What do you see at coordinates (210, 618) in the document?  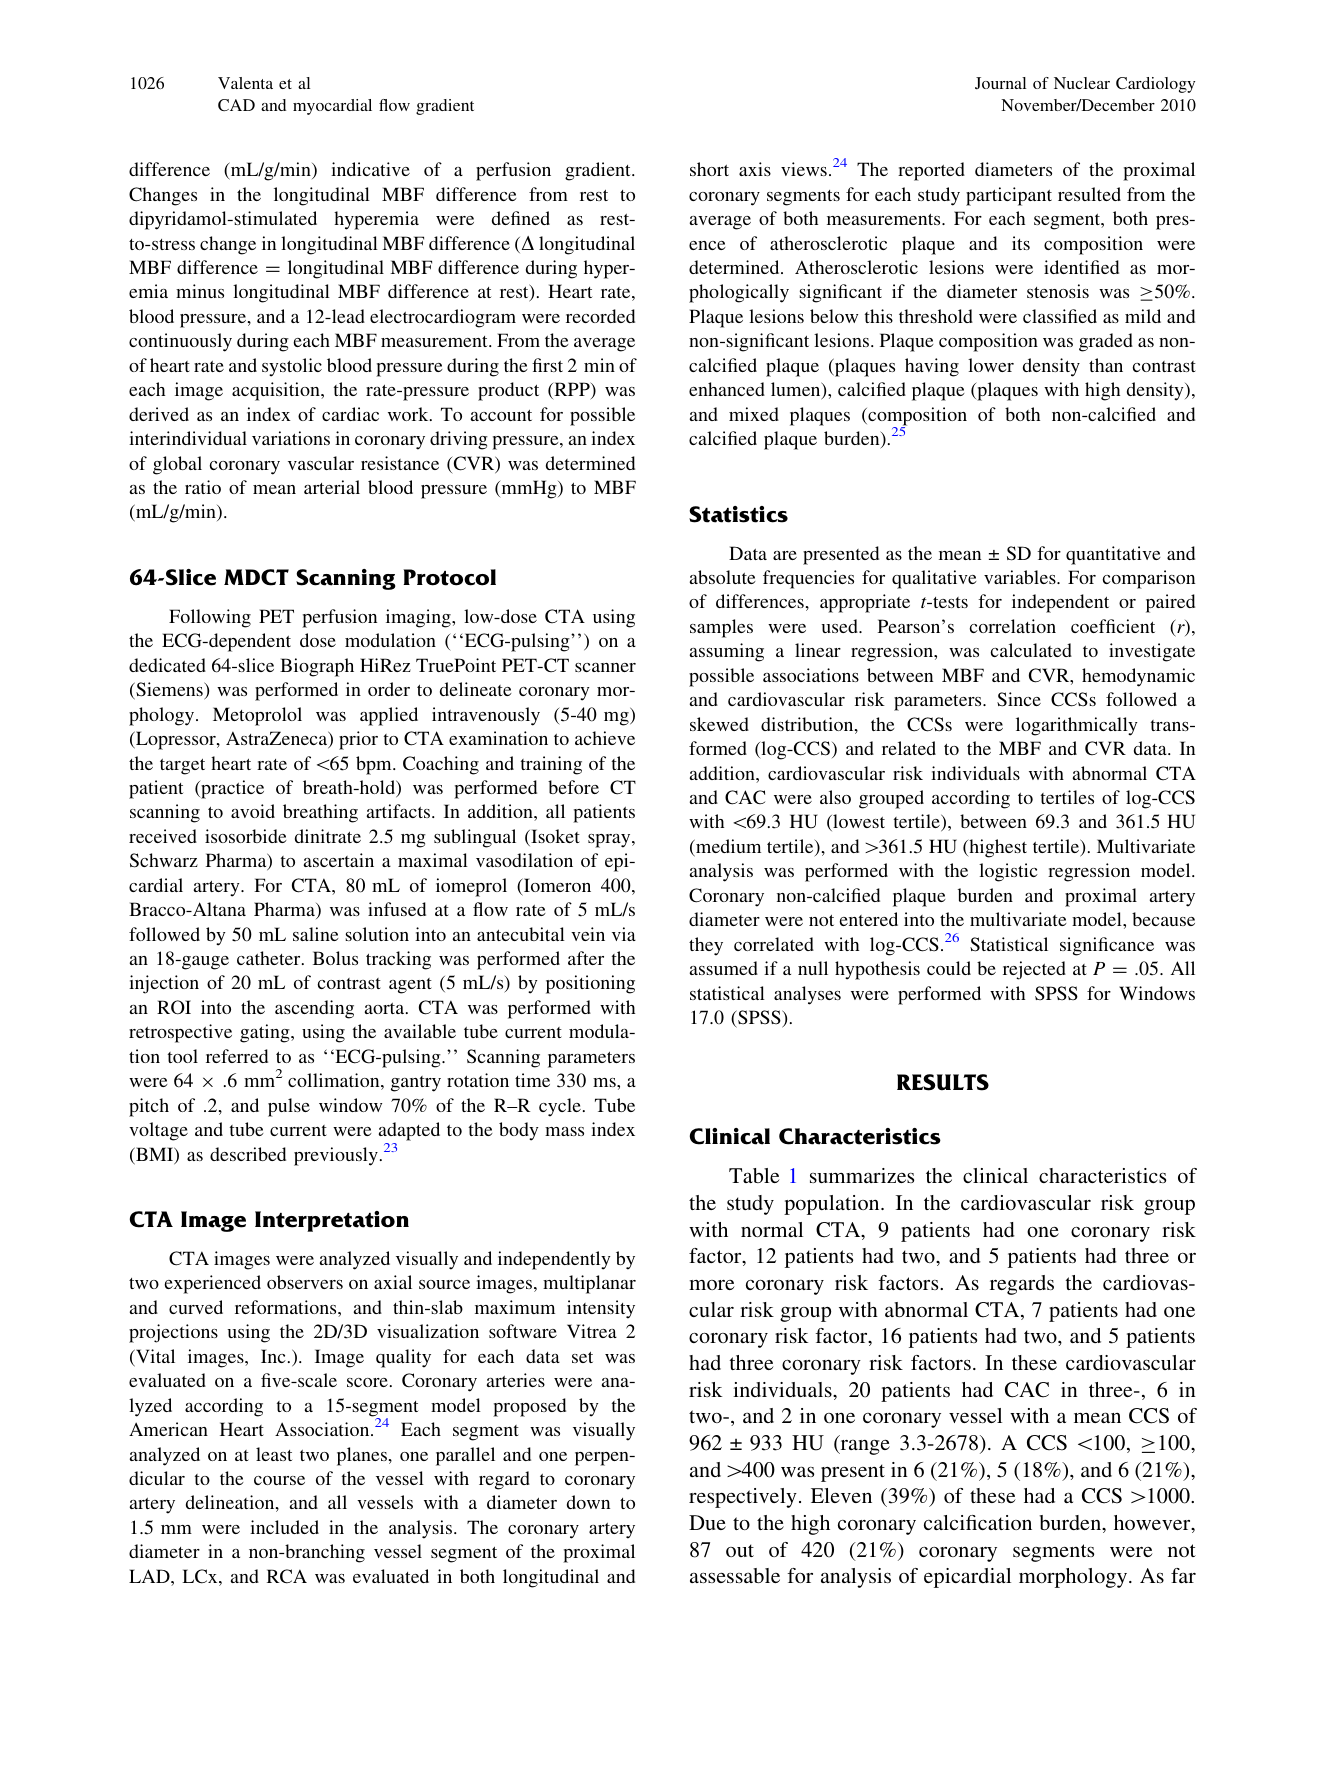 I see `Following` at bounding box center [210, 618].
